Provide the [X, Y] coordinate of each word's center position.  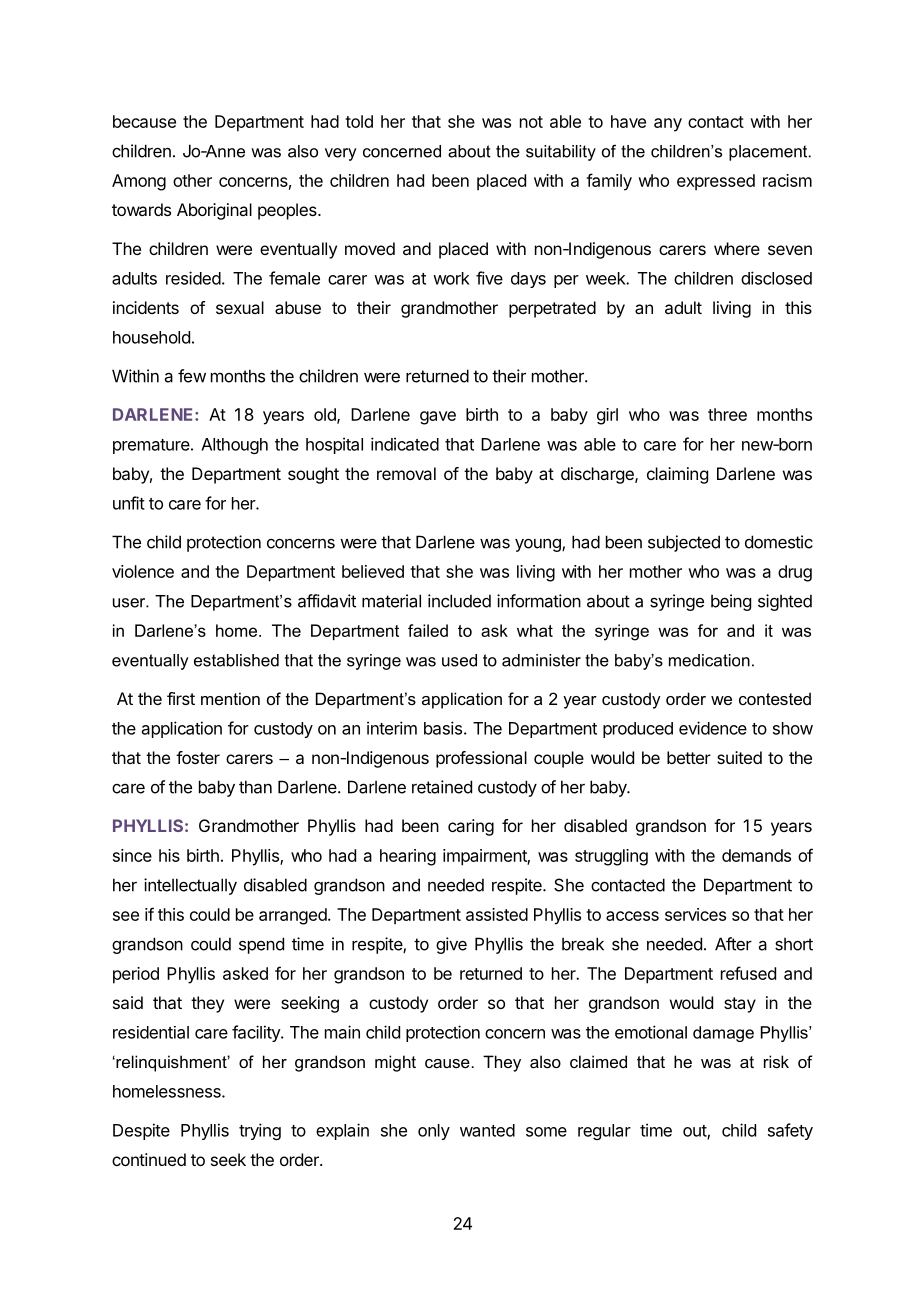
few [192, 376]
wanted [487, 1130]
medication [709, 660]
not [531, 122]
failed [428, 630]
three [727, 414]
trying [260, 1131]
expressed [716, 182]
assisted [497, 914]
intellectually [190, 886]
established [236, 660]
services [695, 914]
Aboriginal [214, 211]
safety [790, 1131]
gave [438, 418]
